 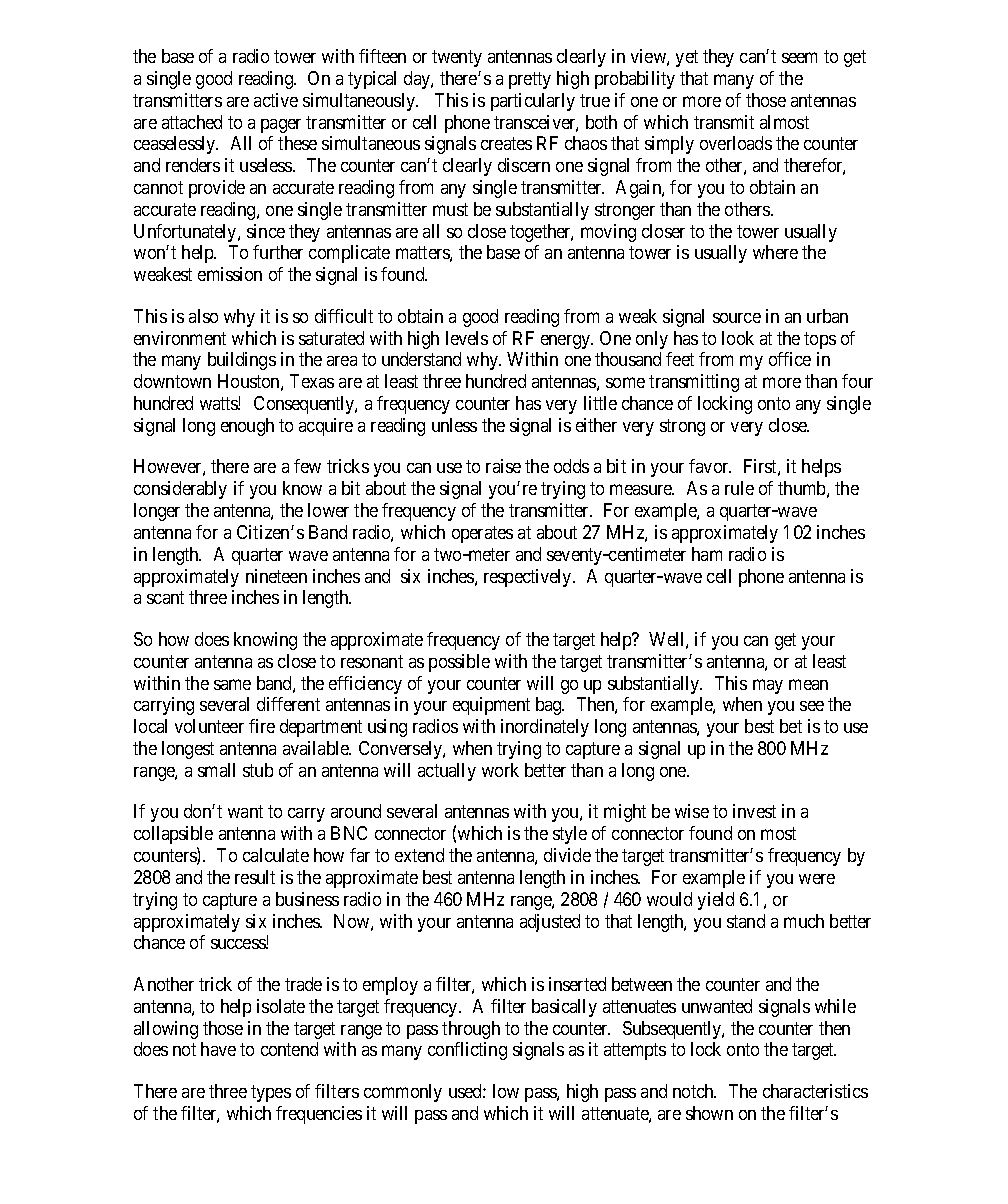 I want to click on types, so click(x=271, y=1093).
